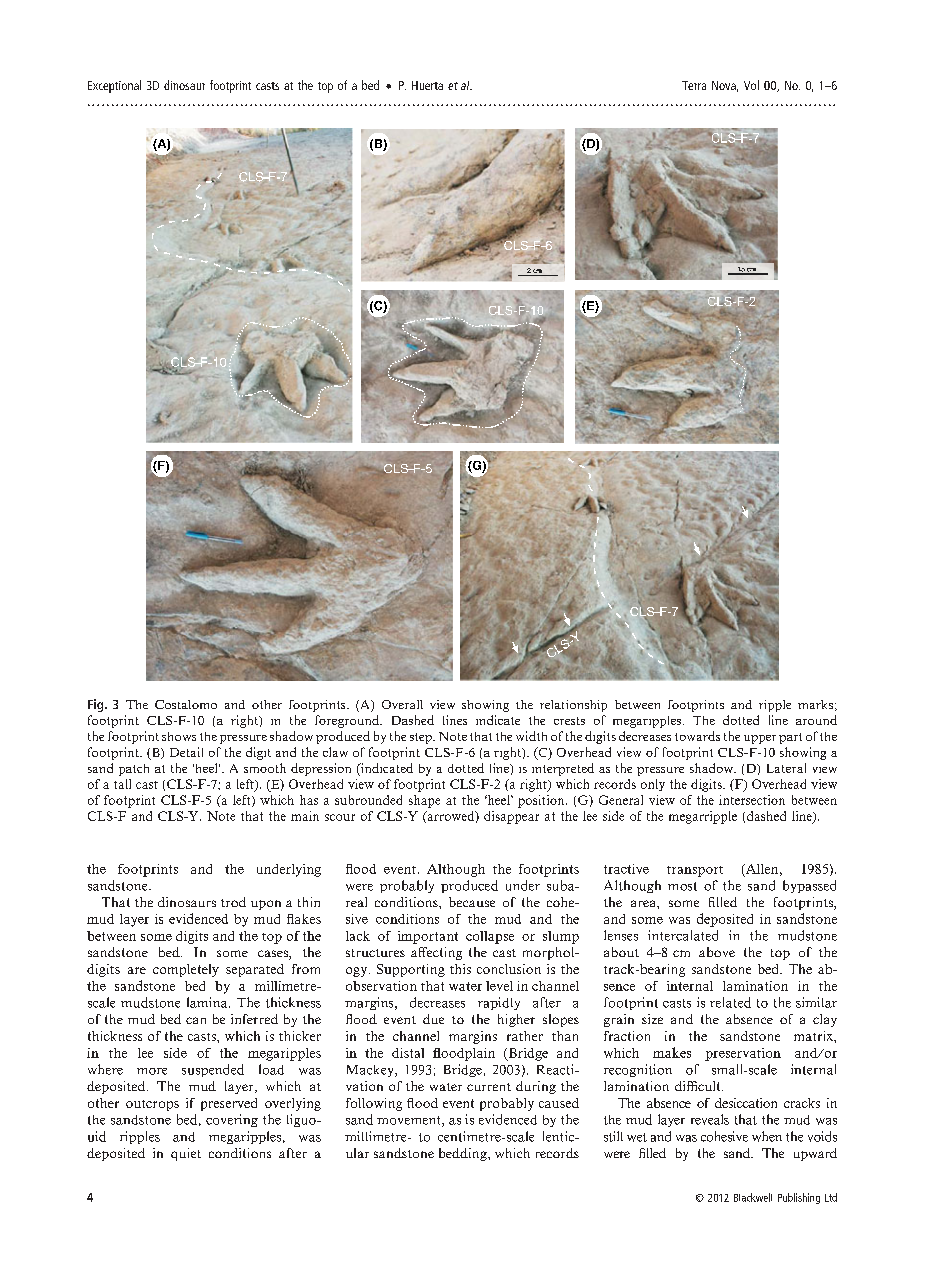  Describe the element at coordinates (767, 1136) in the screenshot. I see `when` at that location.
